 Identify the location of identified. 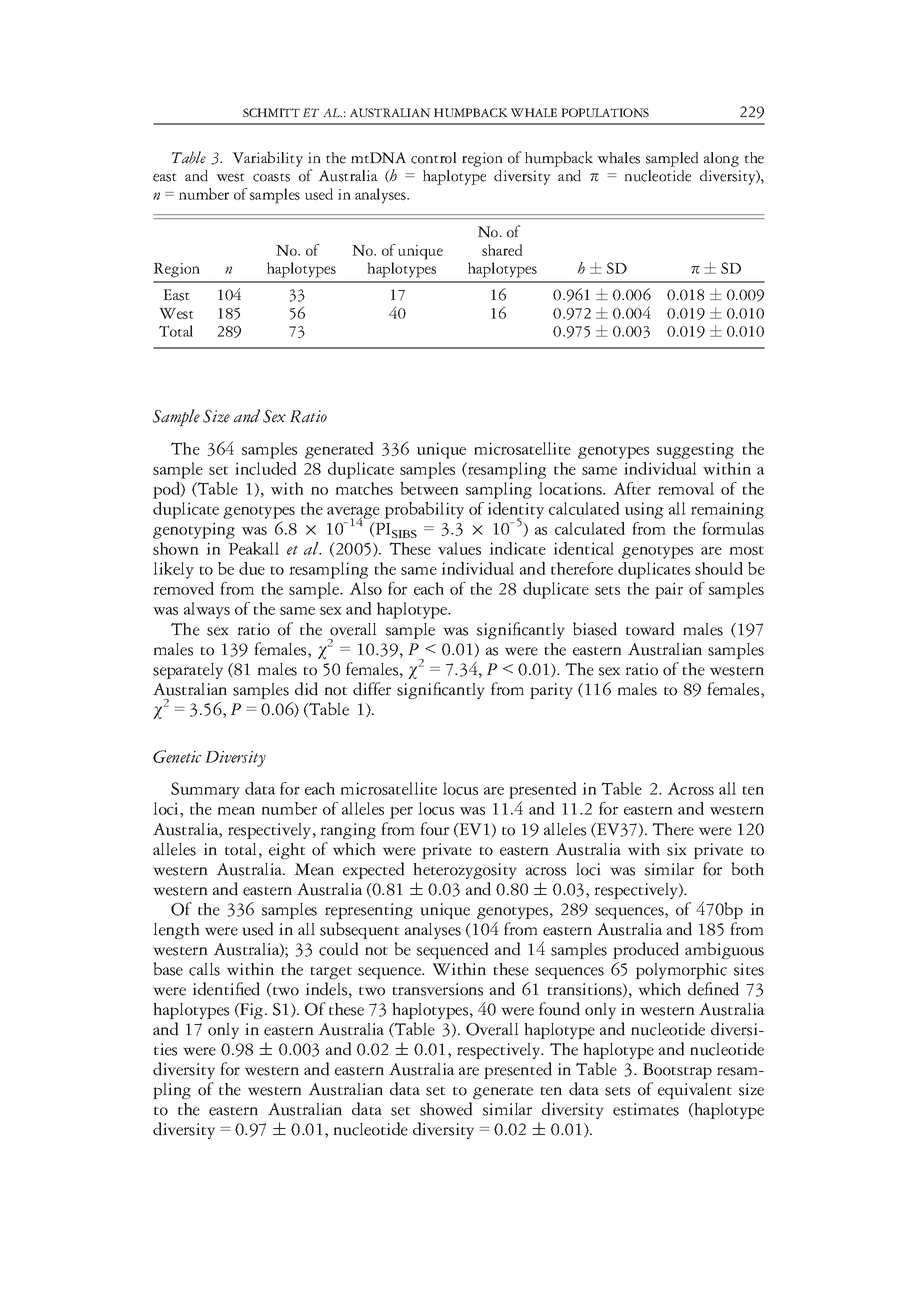
(226, 989).
